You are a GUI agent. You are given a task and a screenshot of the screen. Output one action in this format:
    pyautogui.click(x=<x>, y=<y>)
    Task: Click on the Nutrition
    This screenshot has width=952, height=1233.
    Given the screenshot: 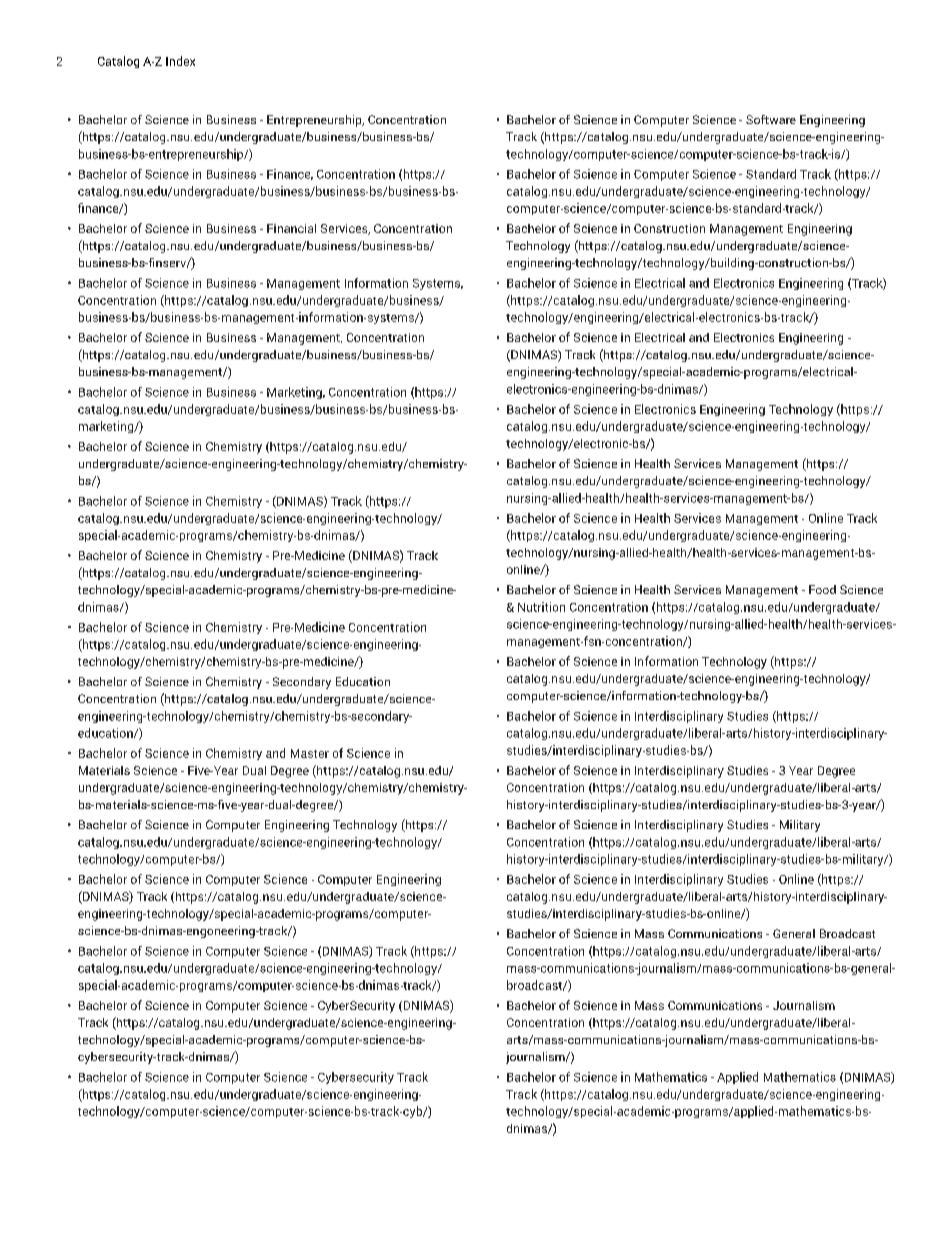 What is the action you would take?
    pyautogui.click(x=541, y=607)
